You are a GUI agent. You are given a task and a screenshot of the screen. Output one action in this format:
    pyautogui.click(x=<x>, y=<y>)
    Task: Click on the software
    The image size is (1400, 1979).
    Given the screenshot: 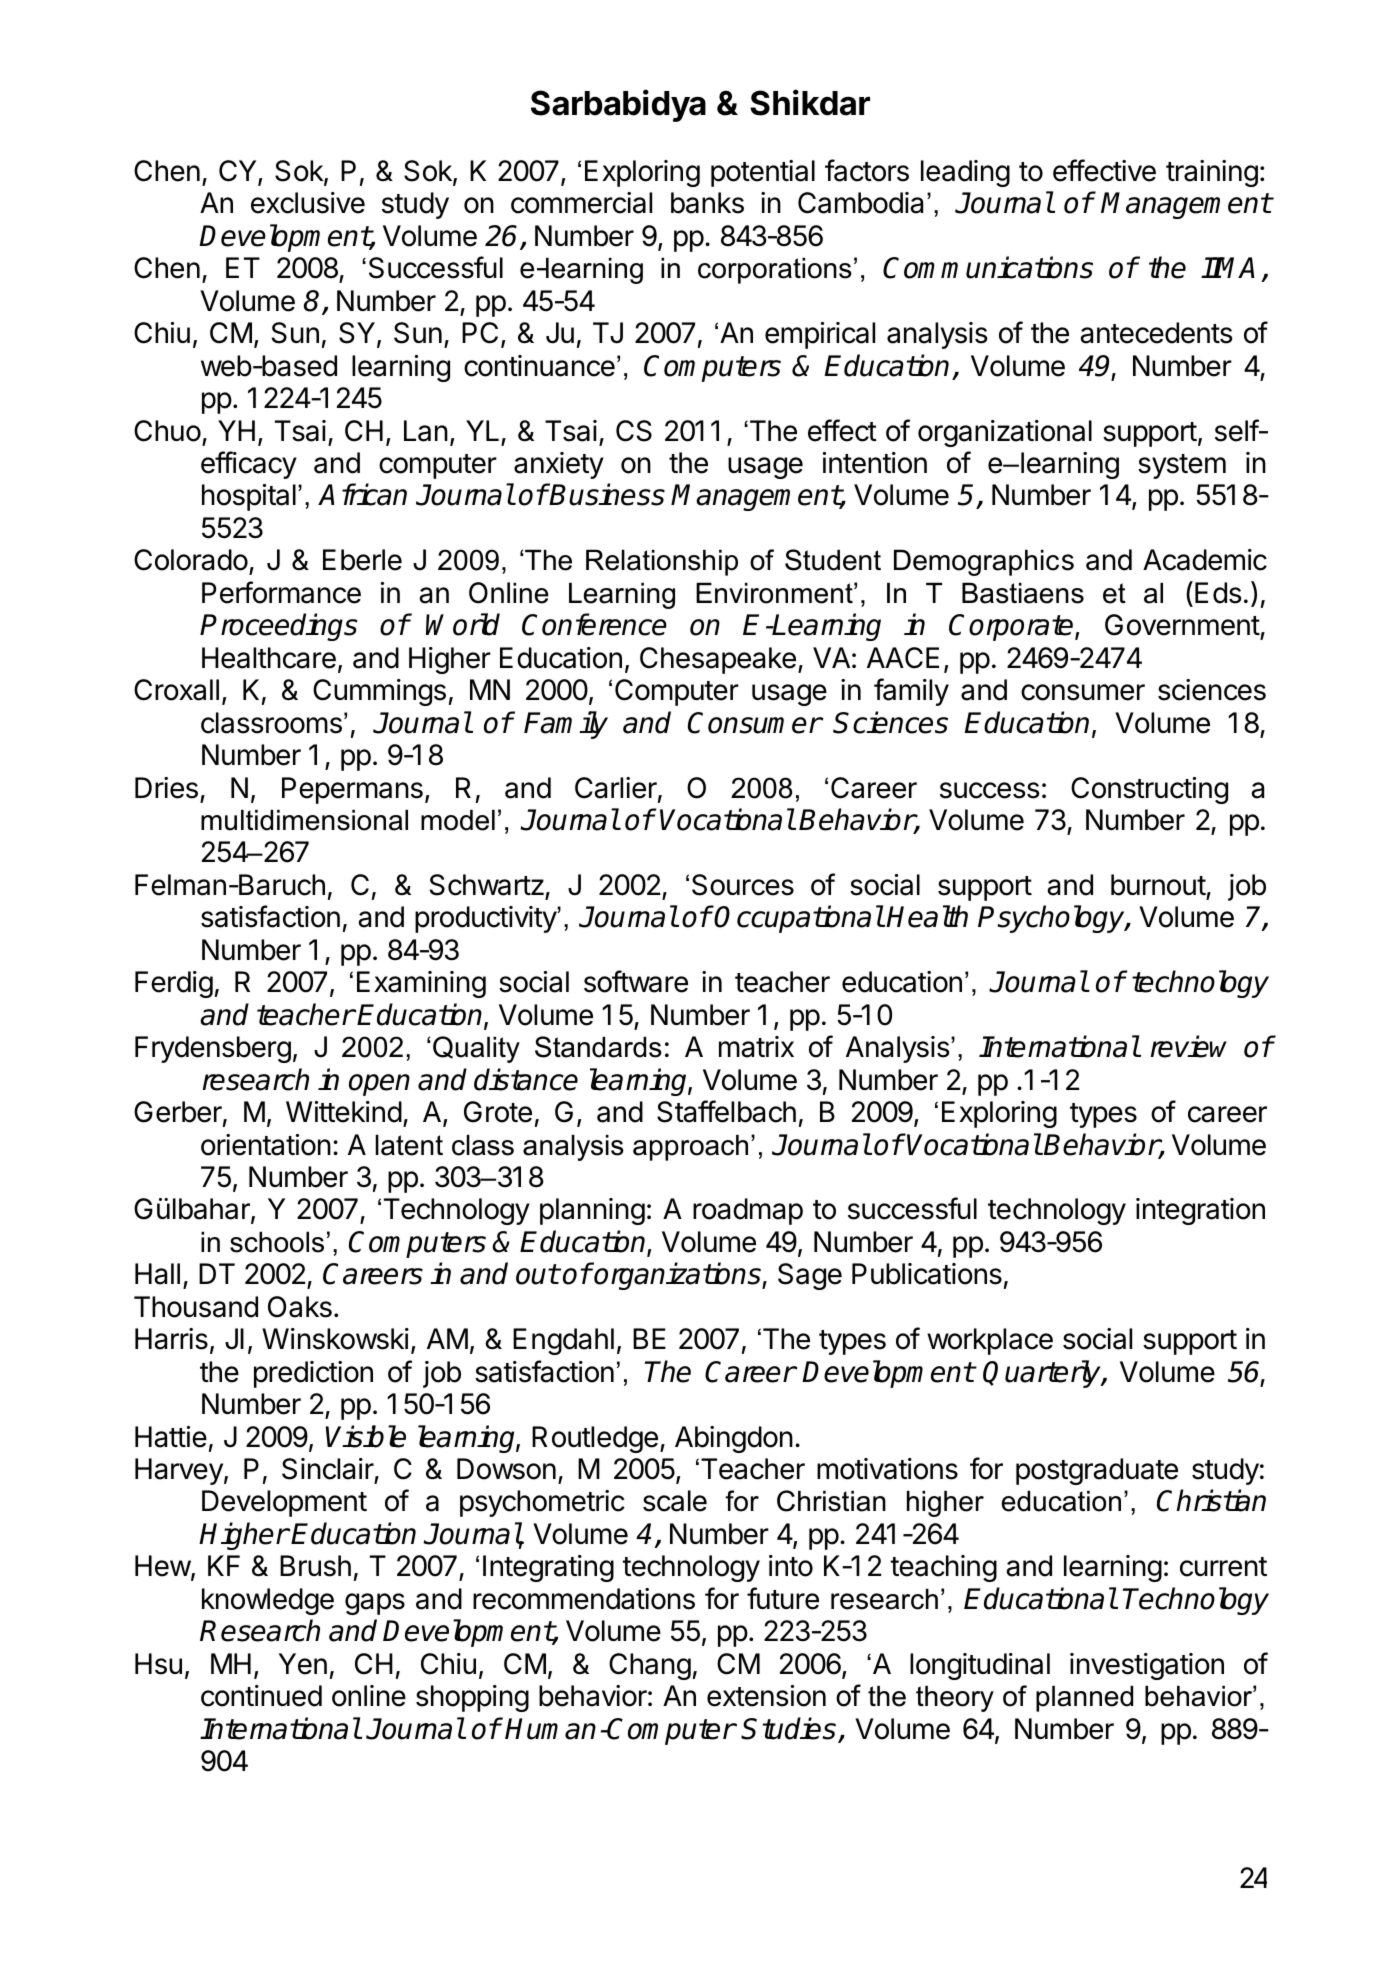 What is the action you would take?
    pyautogui.click(x=636, y=981)
